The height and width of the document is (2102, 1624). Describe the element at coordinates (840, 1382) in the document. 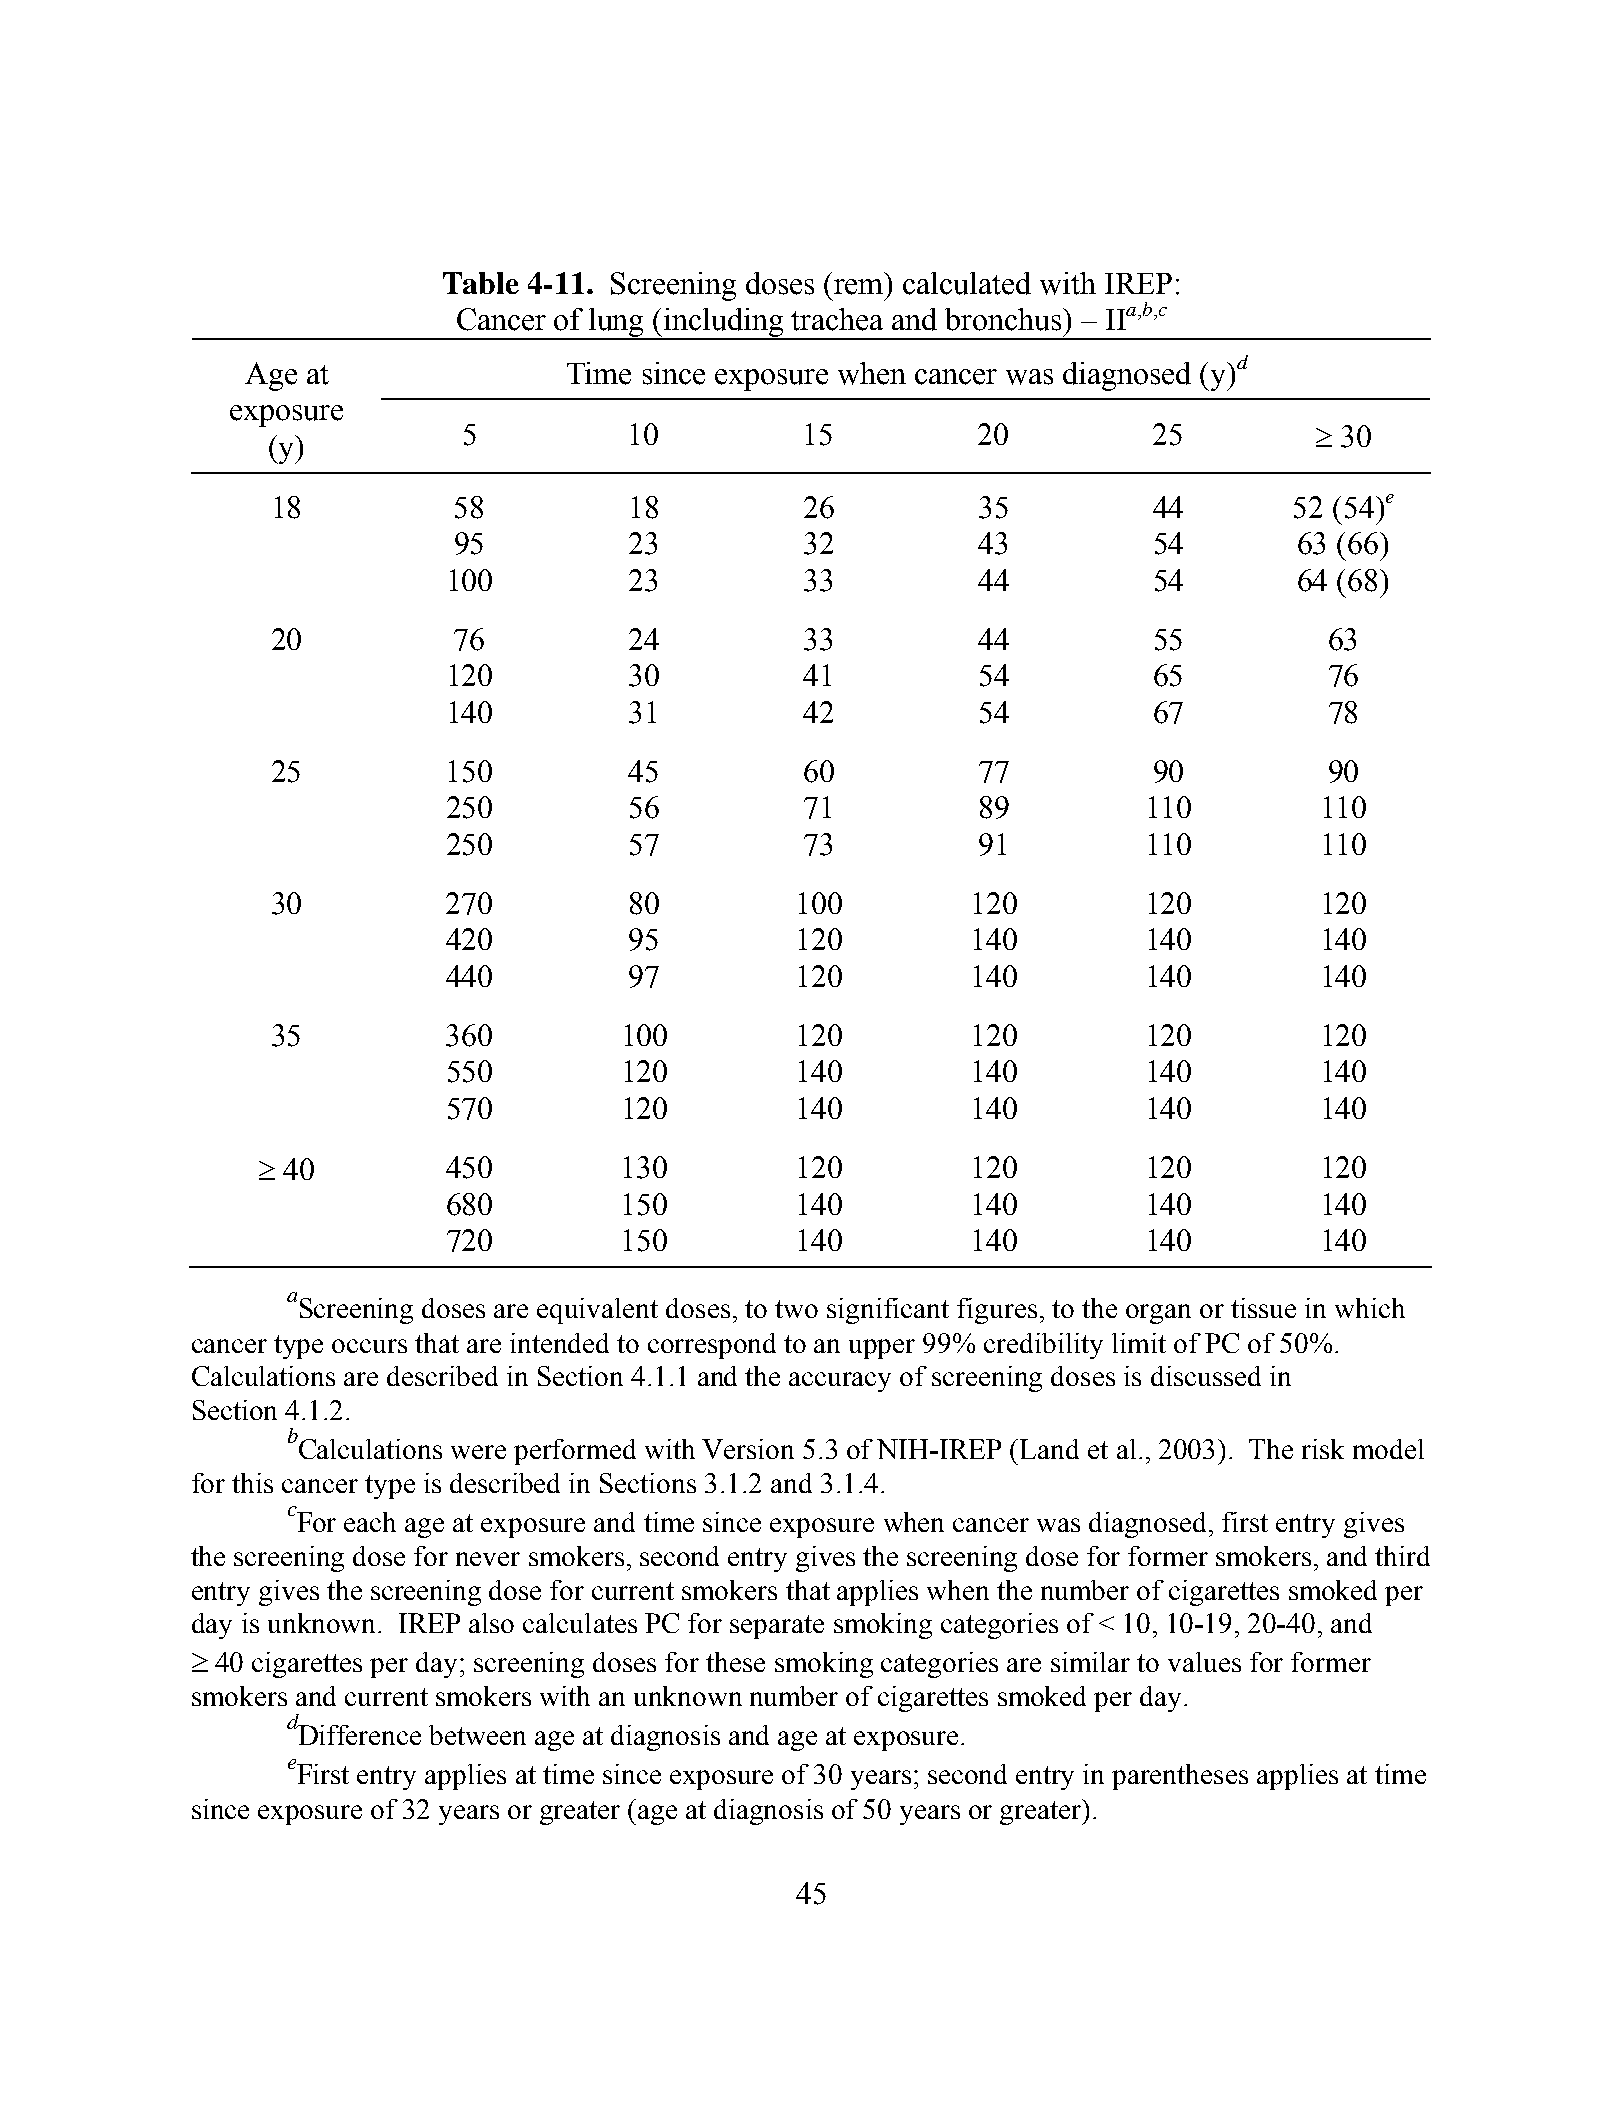

I see `accuracy` at that location.
